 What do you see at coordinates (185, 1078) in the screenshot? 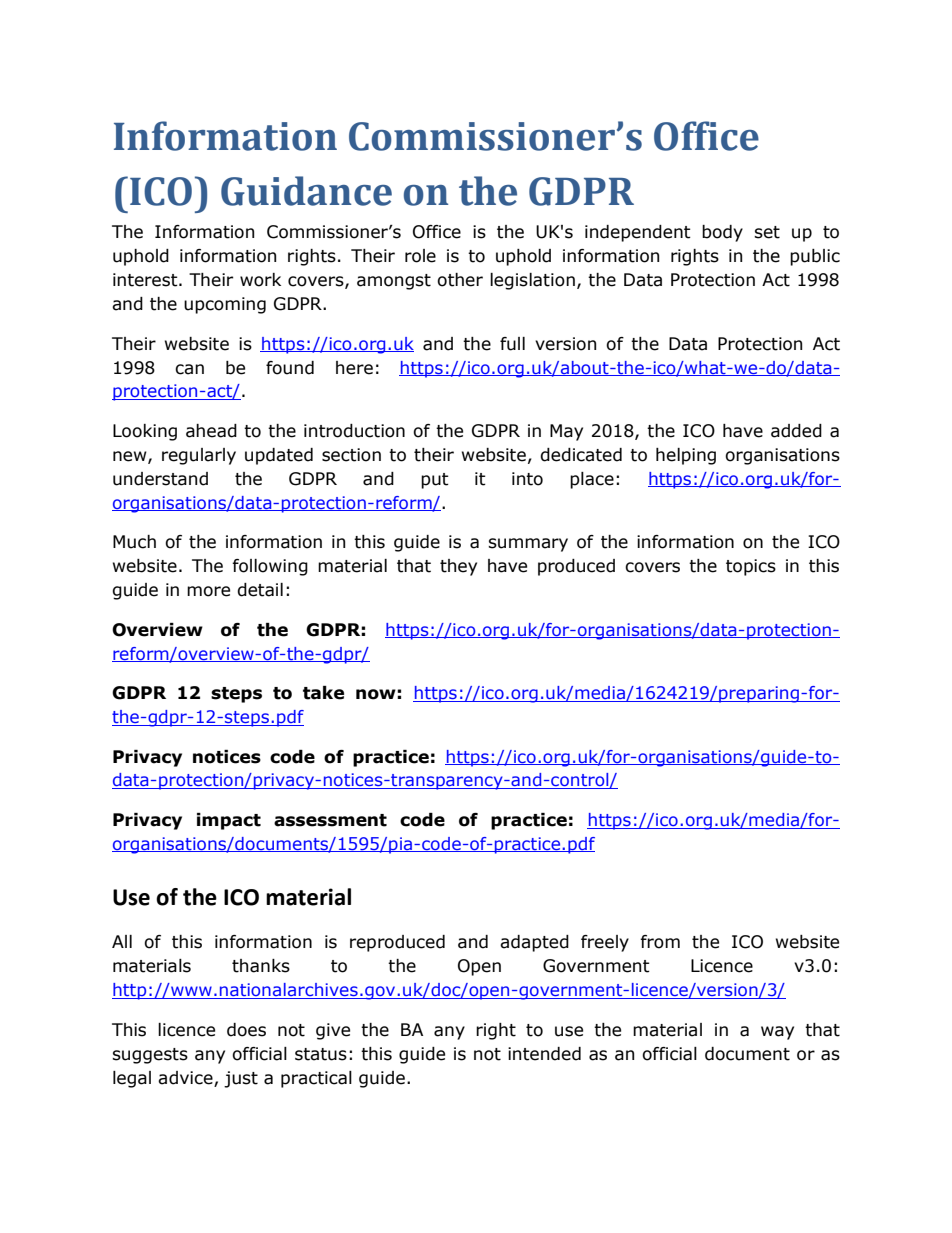
I see `advice` at bounding box center [185, 1078].
